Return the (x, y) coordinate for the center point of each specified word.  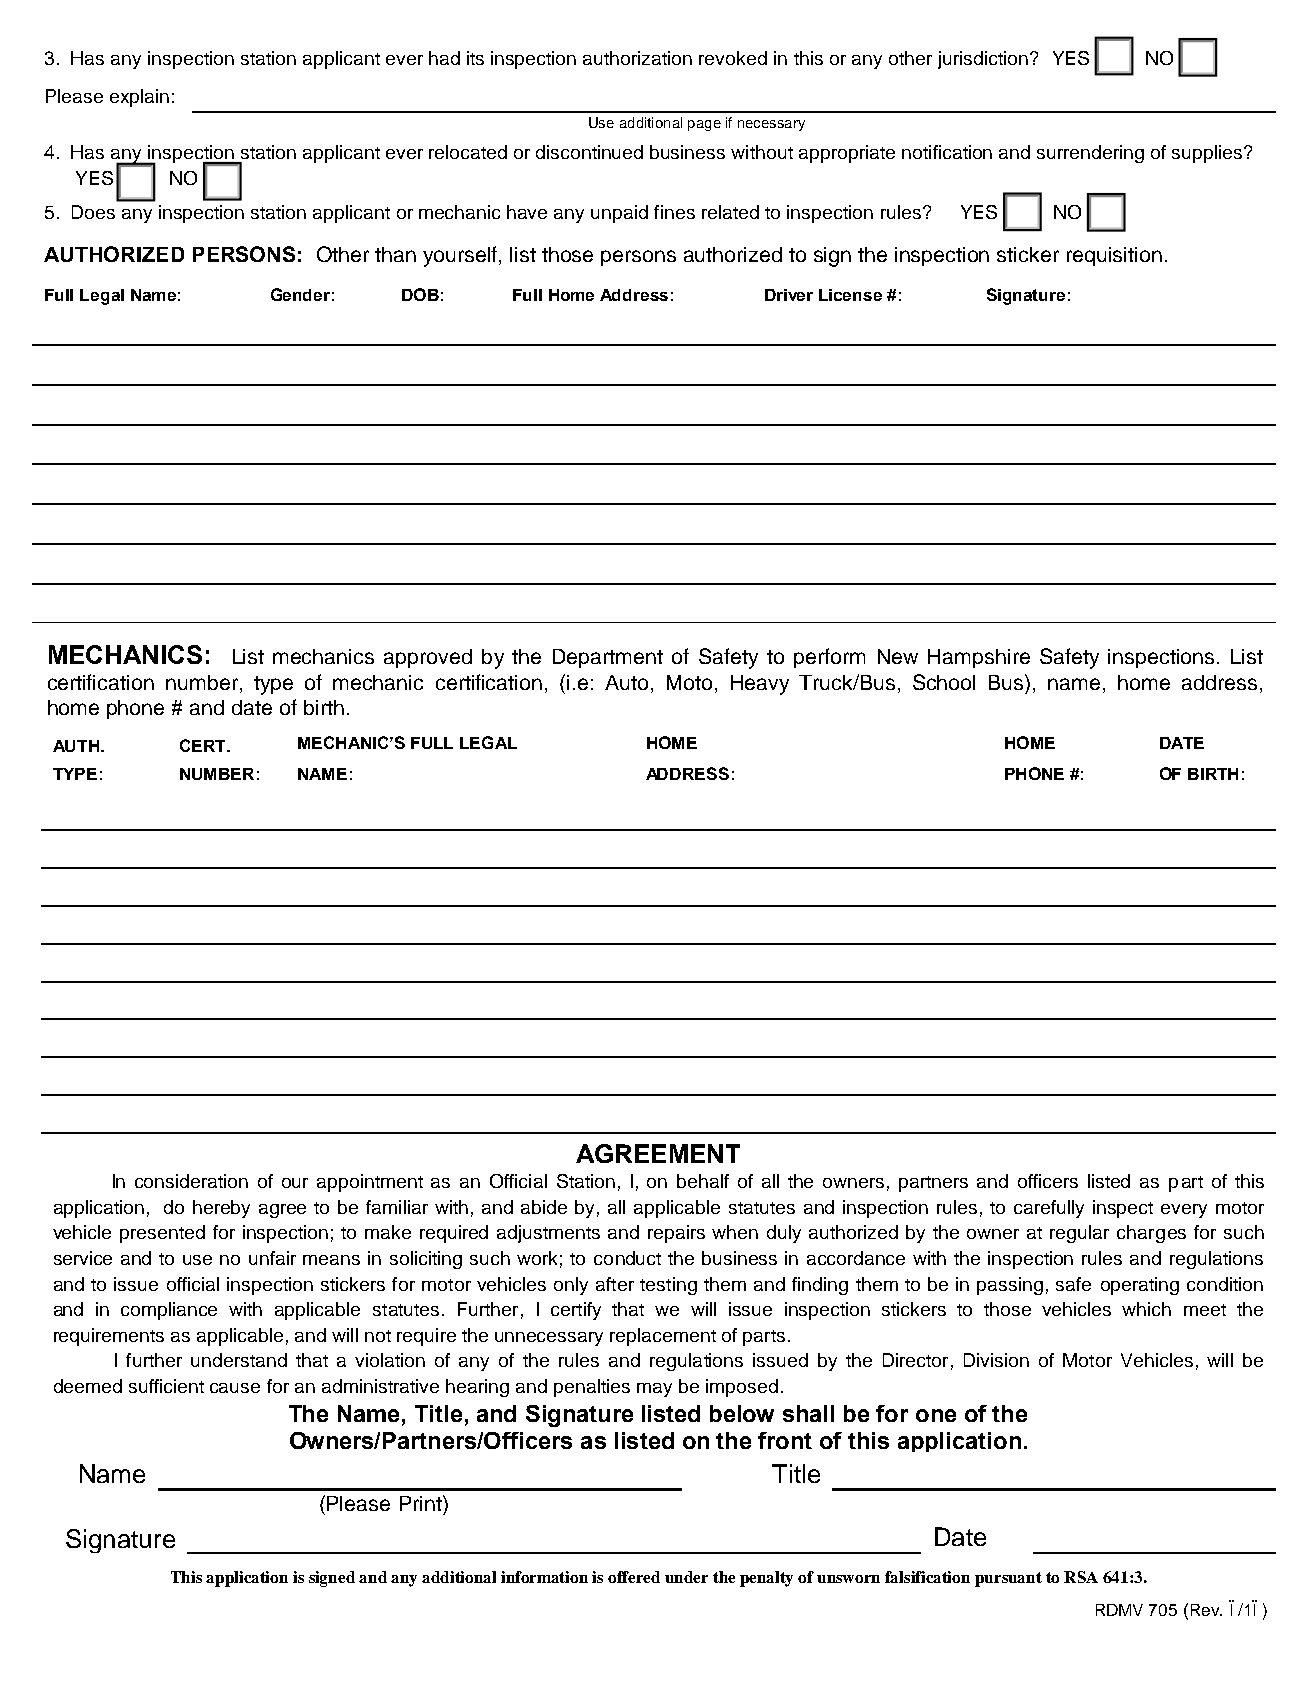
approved (428, 658)
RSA (1081, 1577)
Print (422, 1503)
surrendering (1090, 154)
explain (139, 98)
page (704, 125)
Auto (626, 682)
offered (634, 1577)
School (944, 682)
